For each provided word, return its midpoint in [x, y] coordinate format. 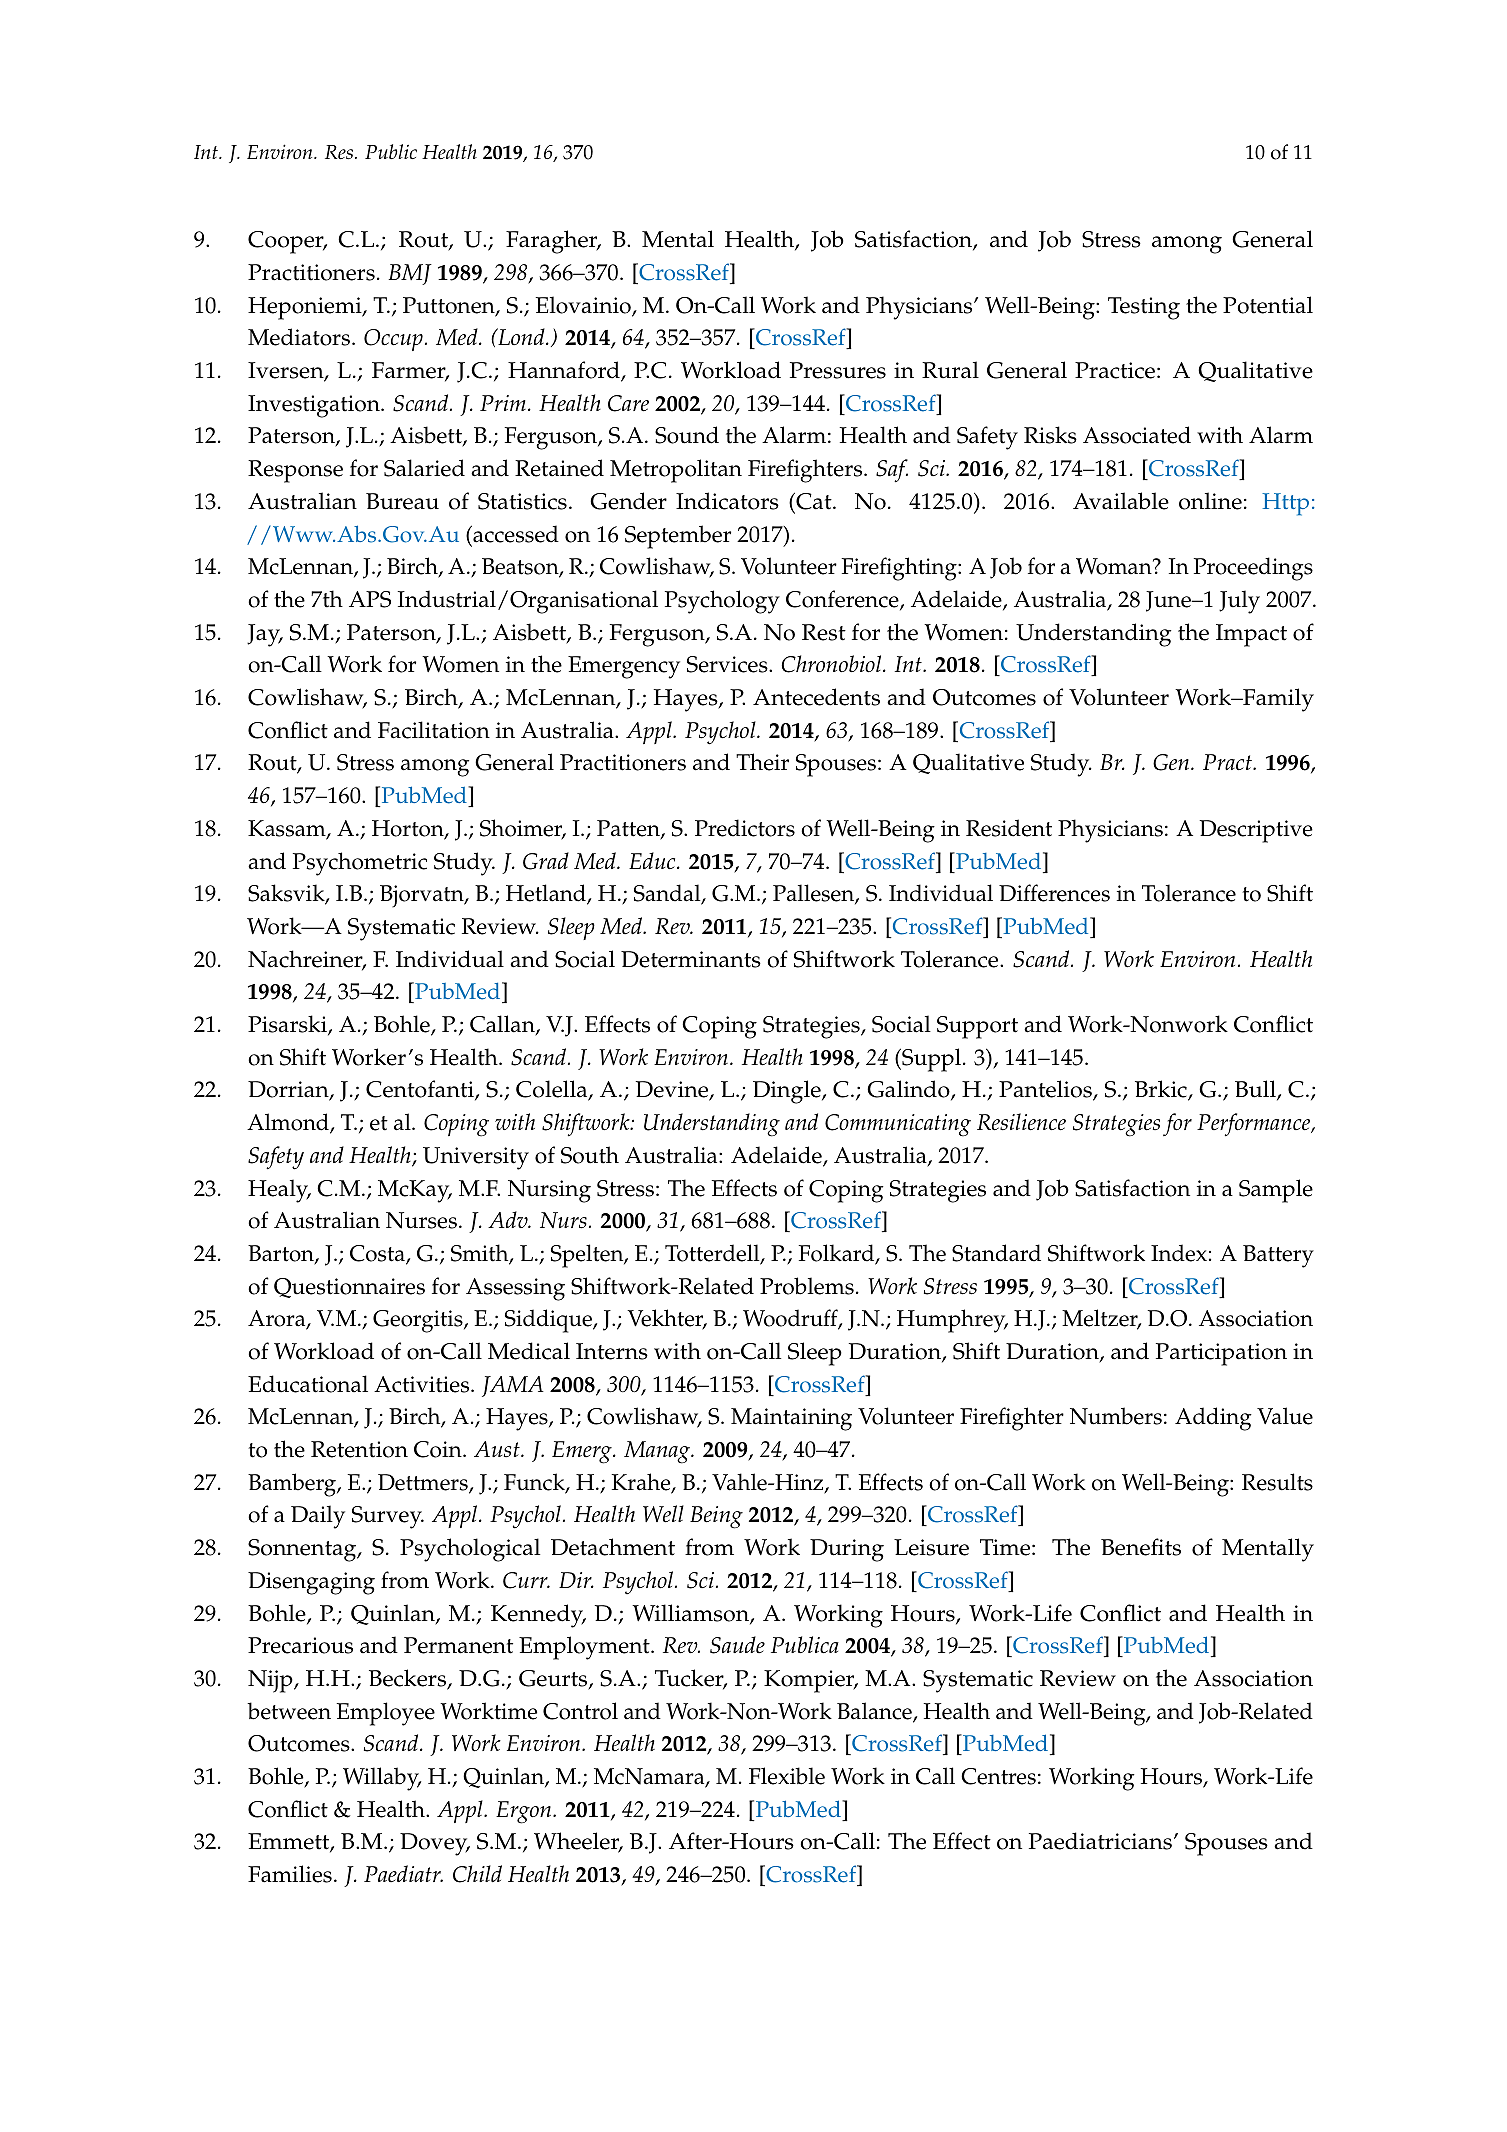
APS [370, 599]
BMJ [410, 274]
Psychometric [360, 864]
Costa [378, 1254]
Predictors [745, 828]
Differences [1054, 893]
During [847, 1550]
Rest [824, 632]
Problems [807, 1286]
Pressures [838, 370]
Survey [388, 1517]
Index [1179, 1253]
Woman [1115, 566]
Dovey [435, 1844]
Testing [1144, 308]
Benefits [1141, 1547]
